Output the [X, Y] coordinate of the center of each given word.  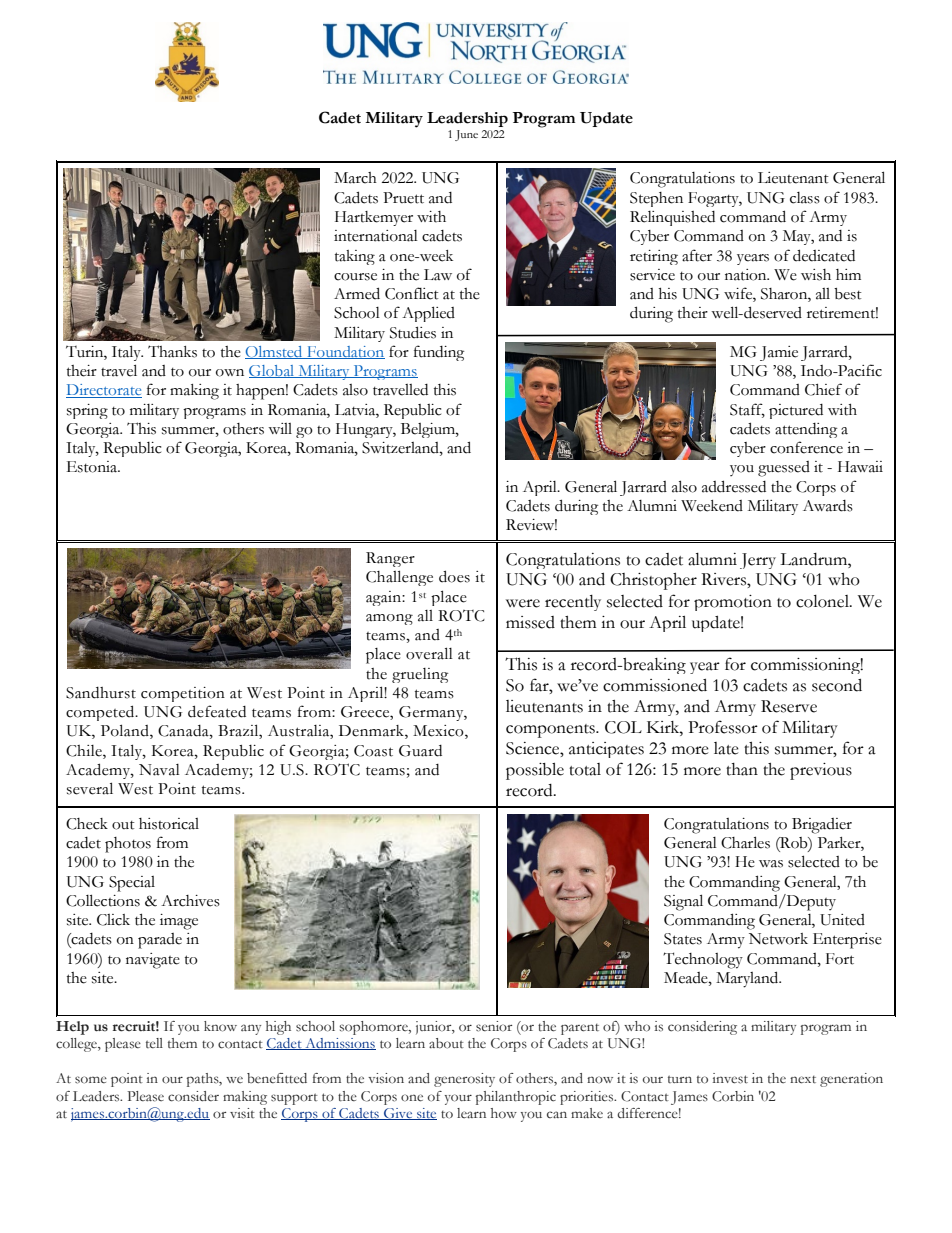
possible [535, 771]
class [805, 198]
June [466, 135]
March [355, 178]
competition [183, 694]
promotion [733, 603]
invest [730, 1078]
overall [429, 653]
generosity [464, 1080]
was [771, 864]
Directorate [104, 391]
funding [439, 353]
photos [128, 845]
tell [154, 1043]
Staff [747, 410]
